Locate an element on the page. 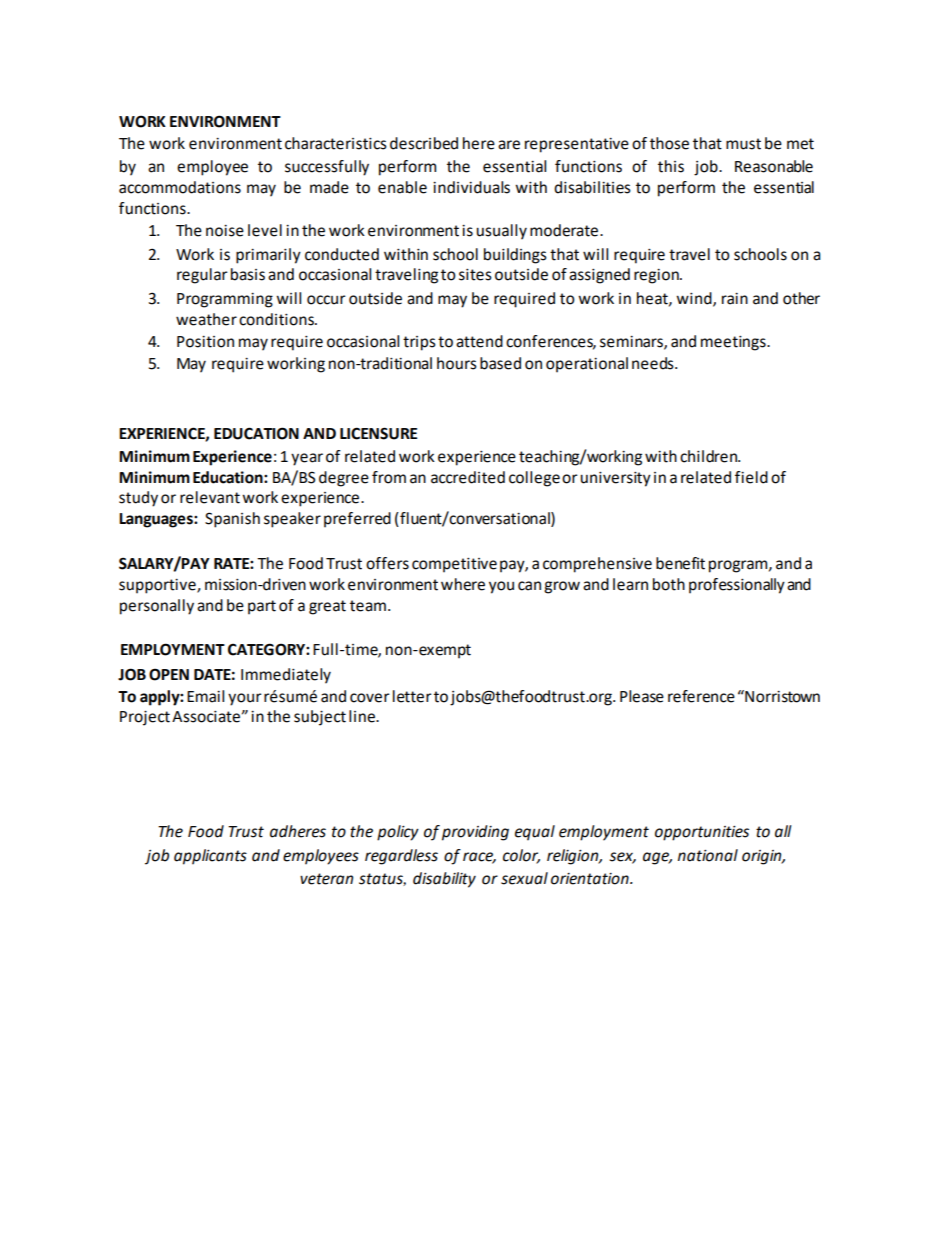 The width and height of the document is (952, 1233). professionally is located at coordinates (737, 586).
